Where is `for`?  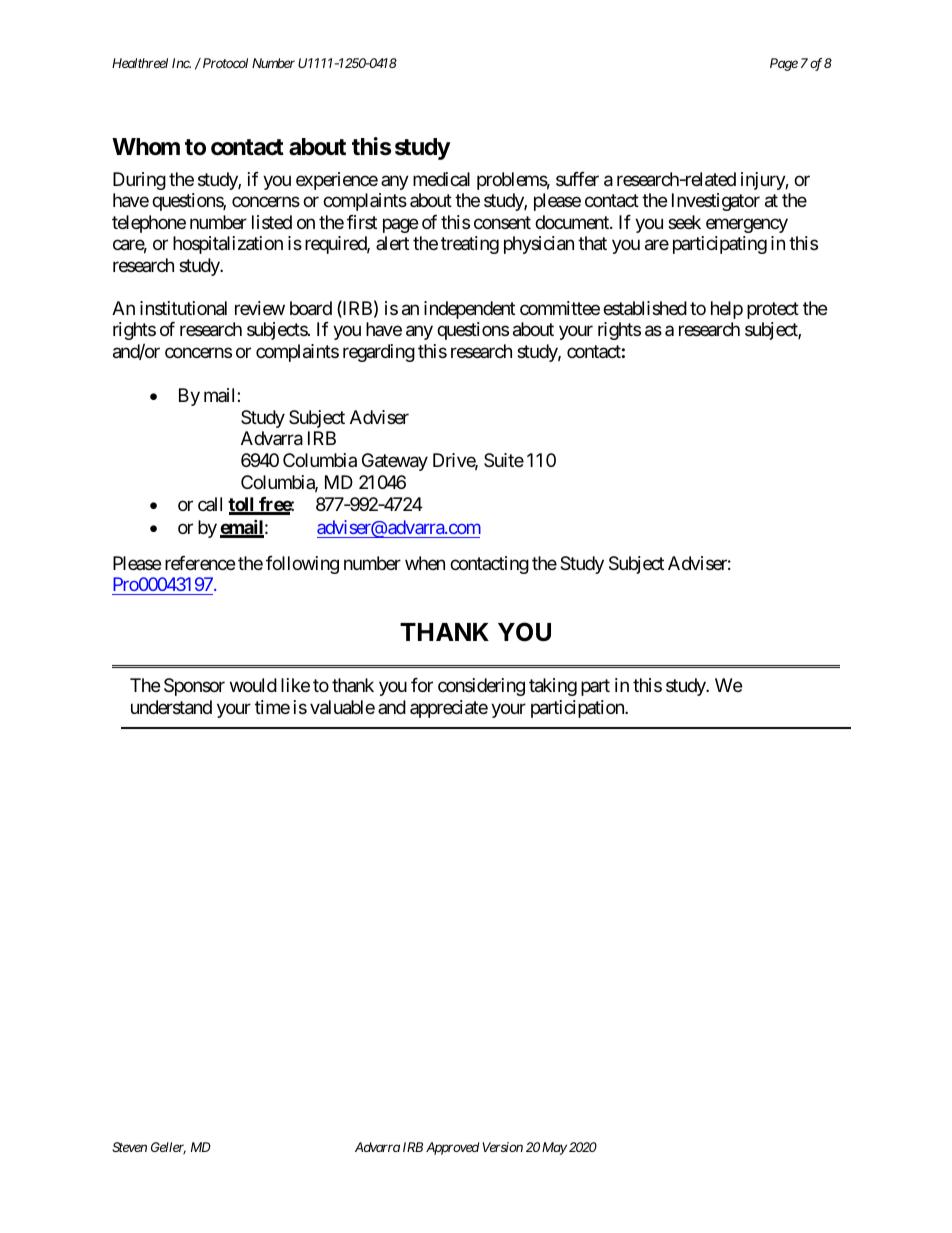
for is located at coordinates (422, 685).
